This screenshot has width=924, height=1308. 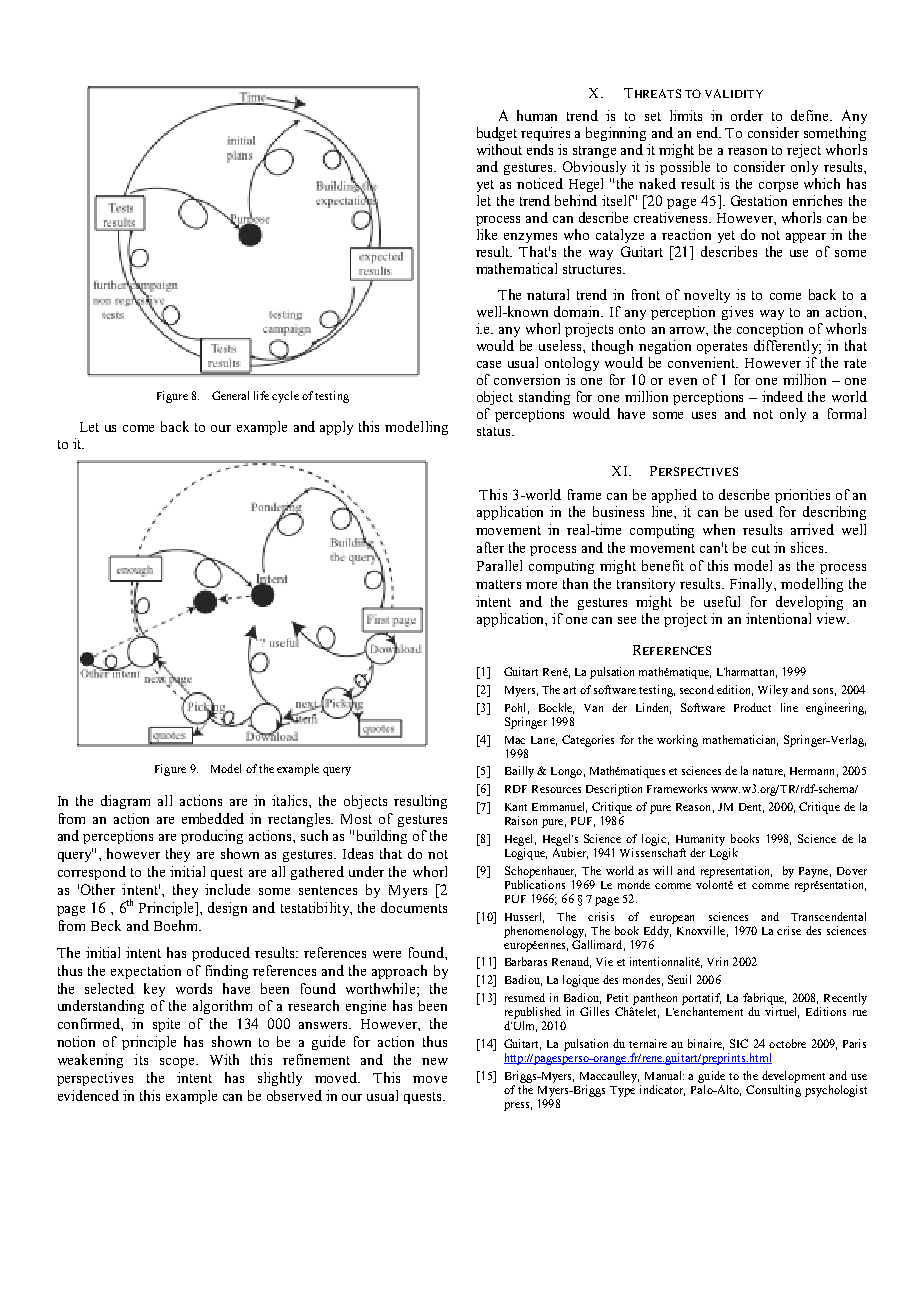 What do you see at coordinates (498, 584) in the screenshot?
I see `matters` at bounding box center [498, 584].
